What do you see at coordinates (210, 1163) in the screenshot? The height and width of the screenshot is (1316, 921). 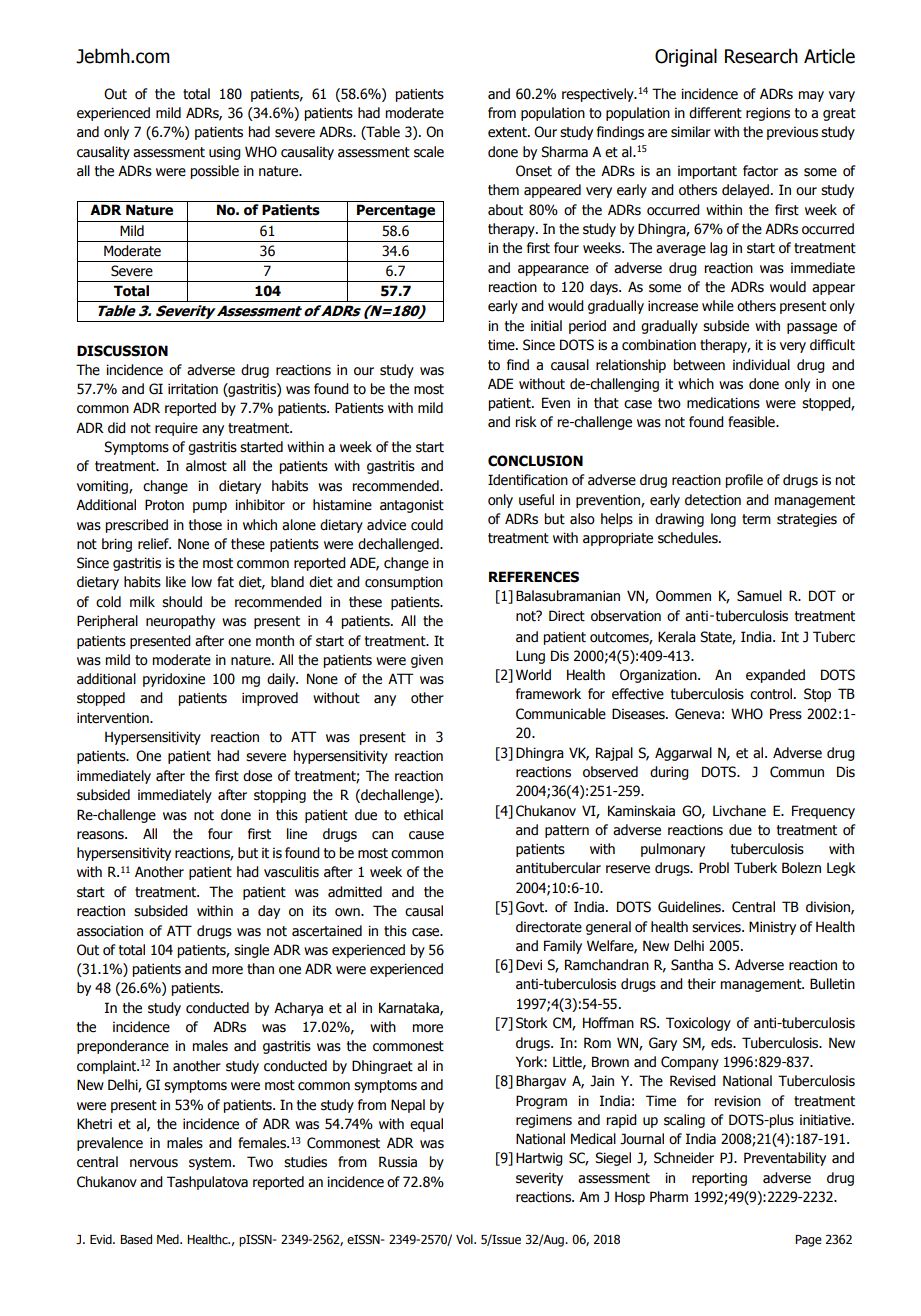 I see `system` at bounding box center [210, 1163].
